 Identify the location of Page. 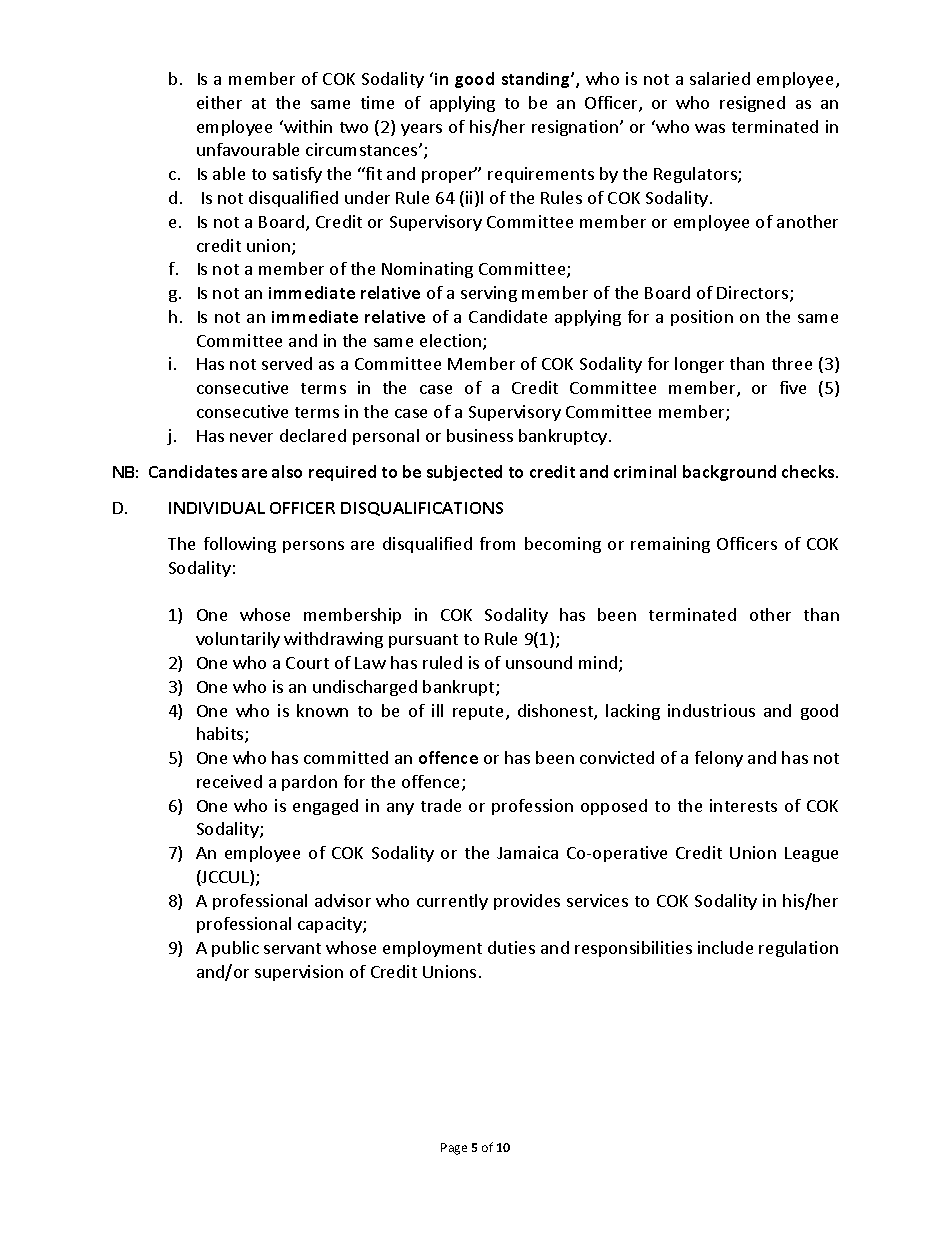
(454, 1149).
